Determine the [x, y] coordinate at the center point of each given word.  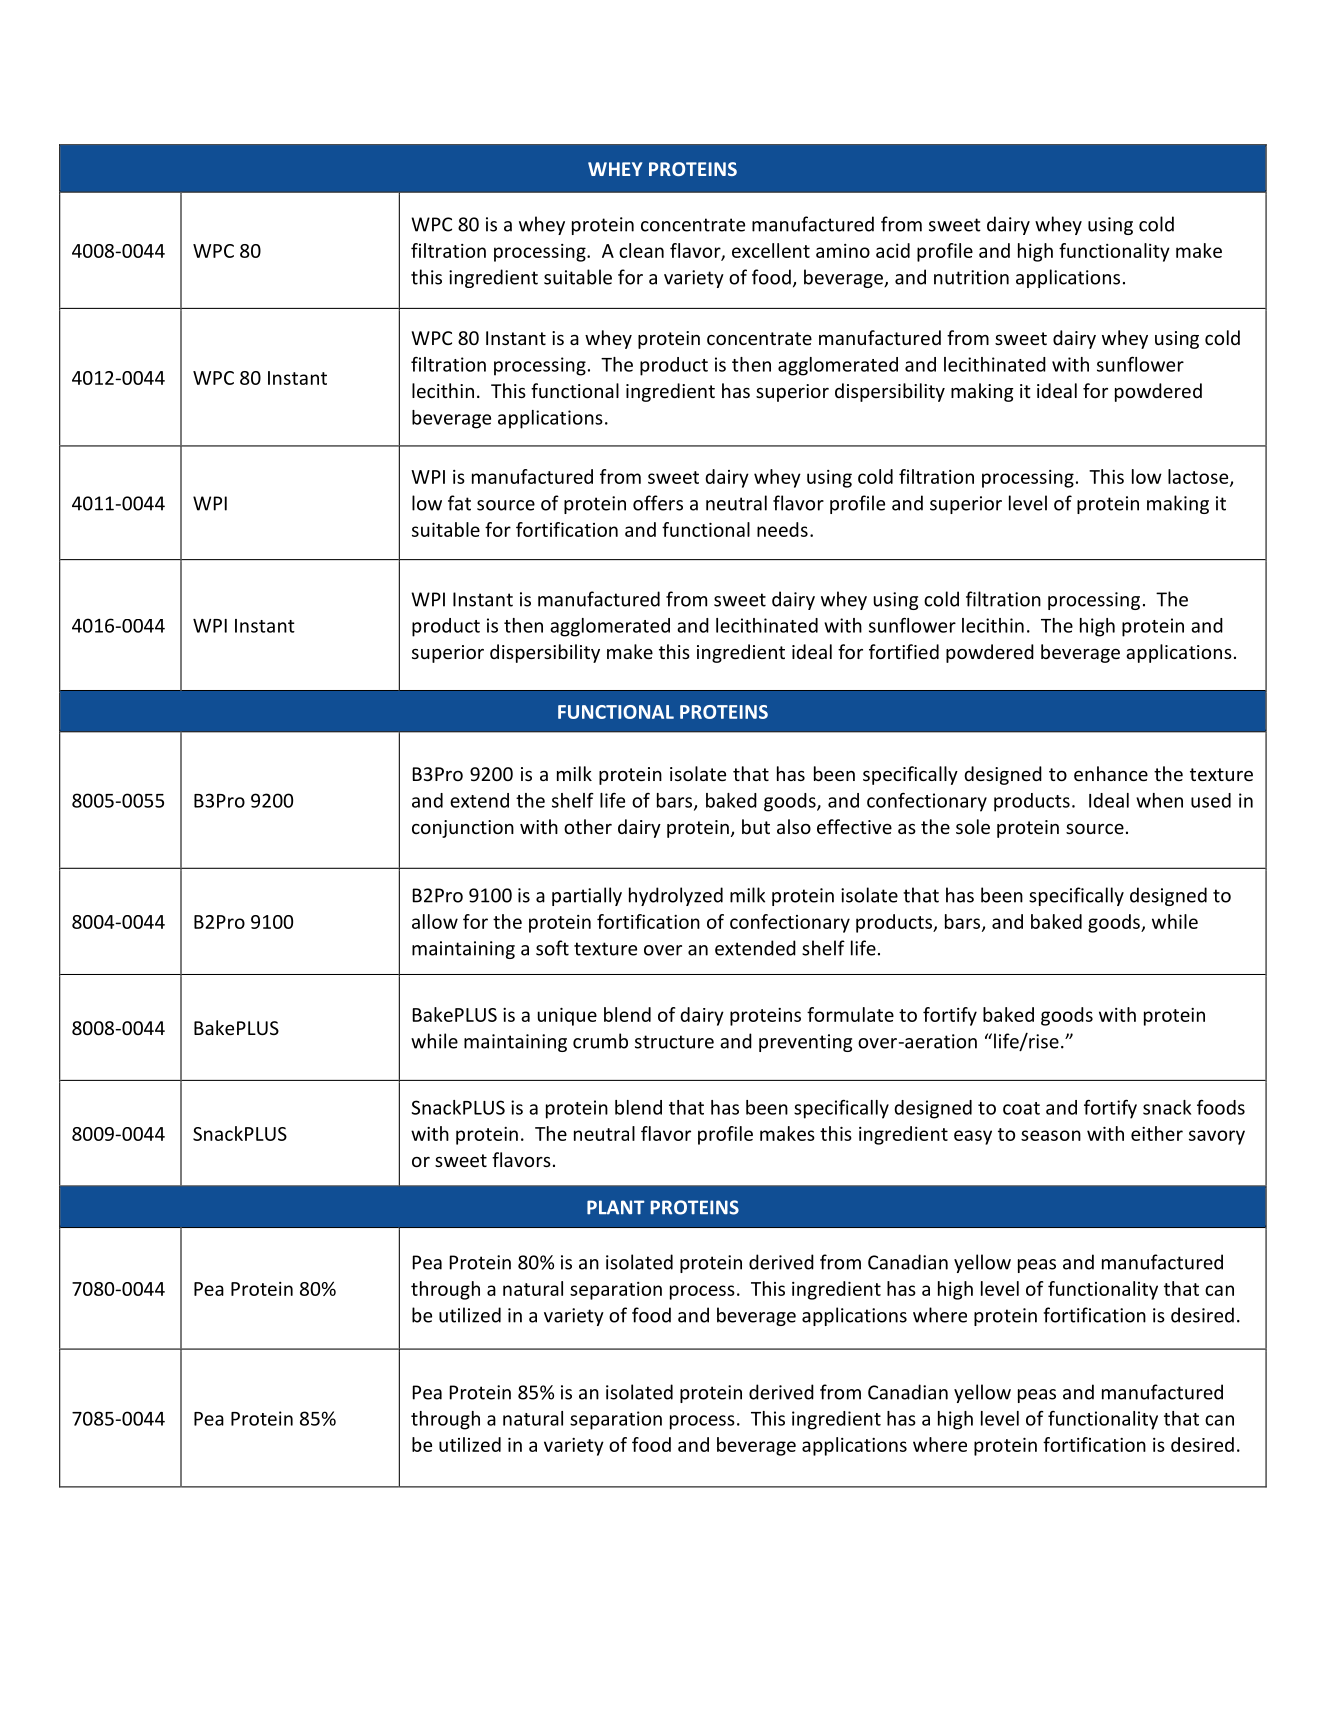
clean [641, 250]
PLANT [615, 1207]
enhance [1111, 773]
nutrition [971, 277]
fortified [904, 651]
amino [843, 251]
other [588, 826]
